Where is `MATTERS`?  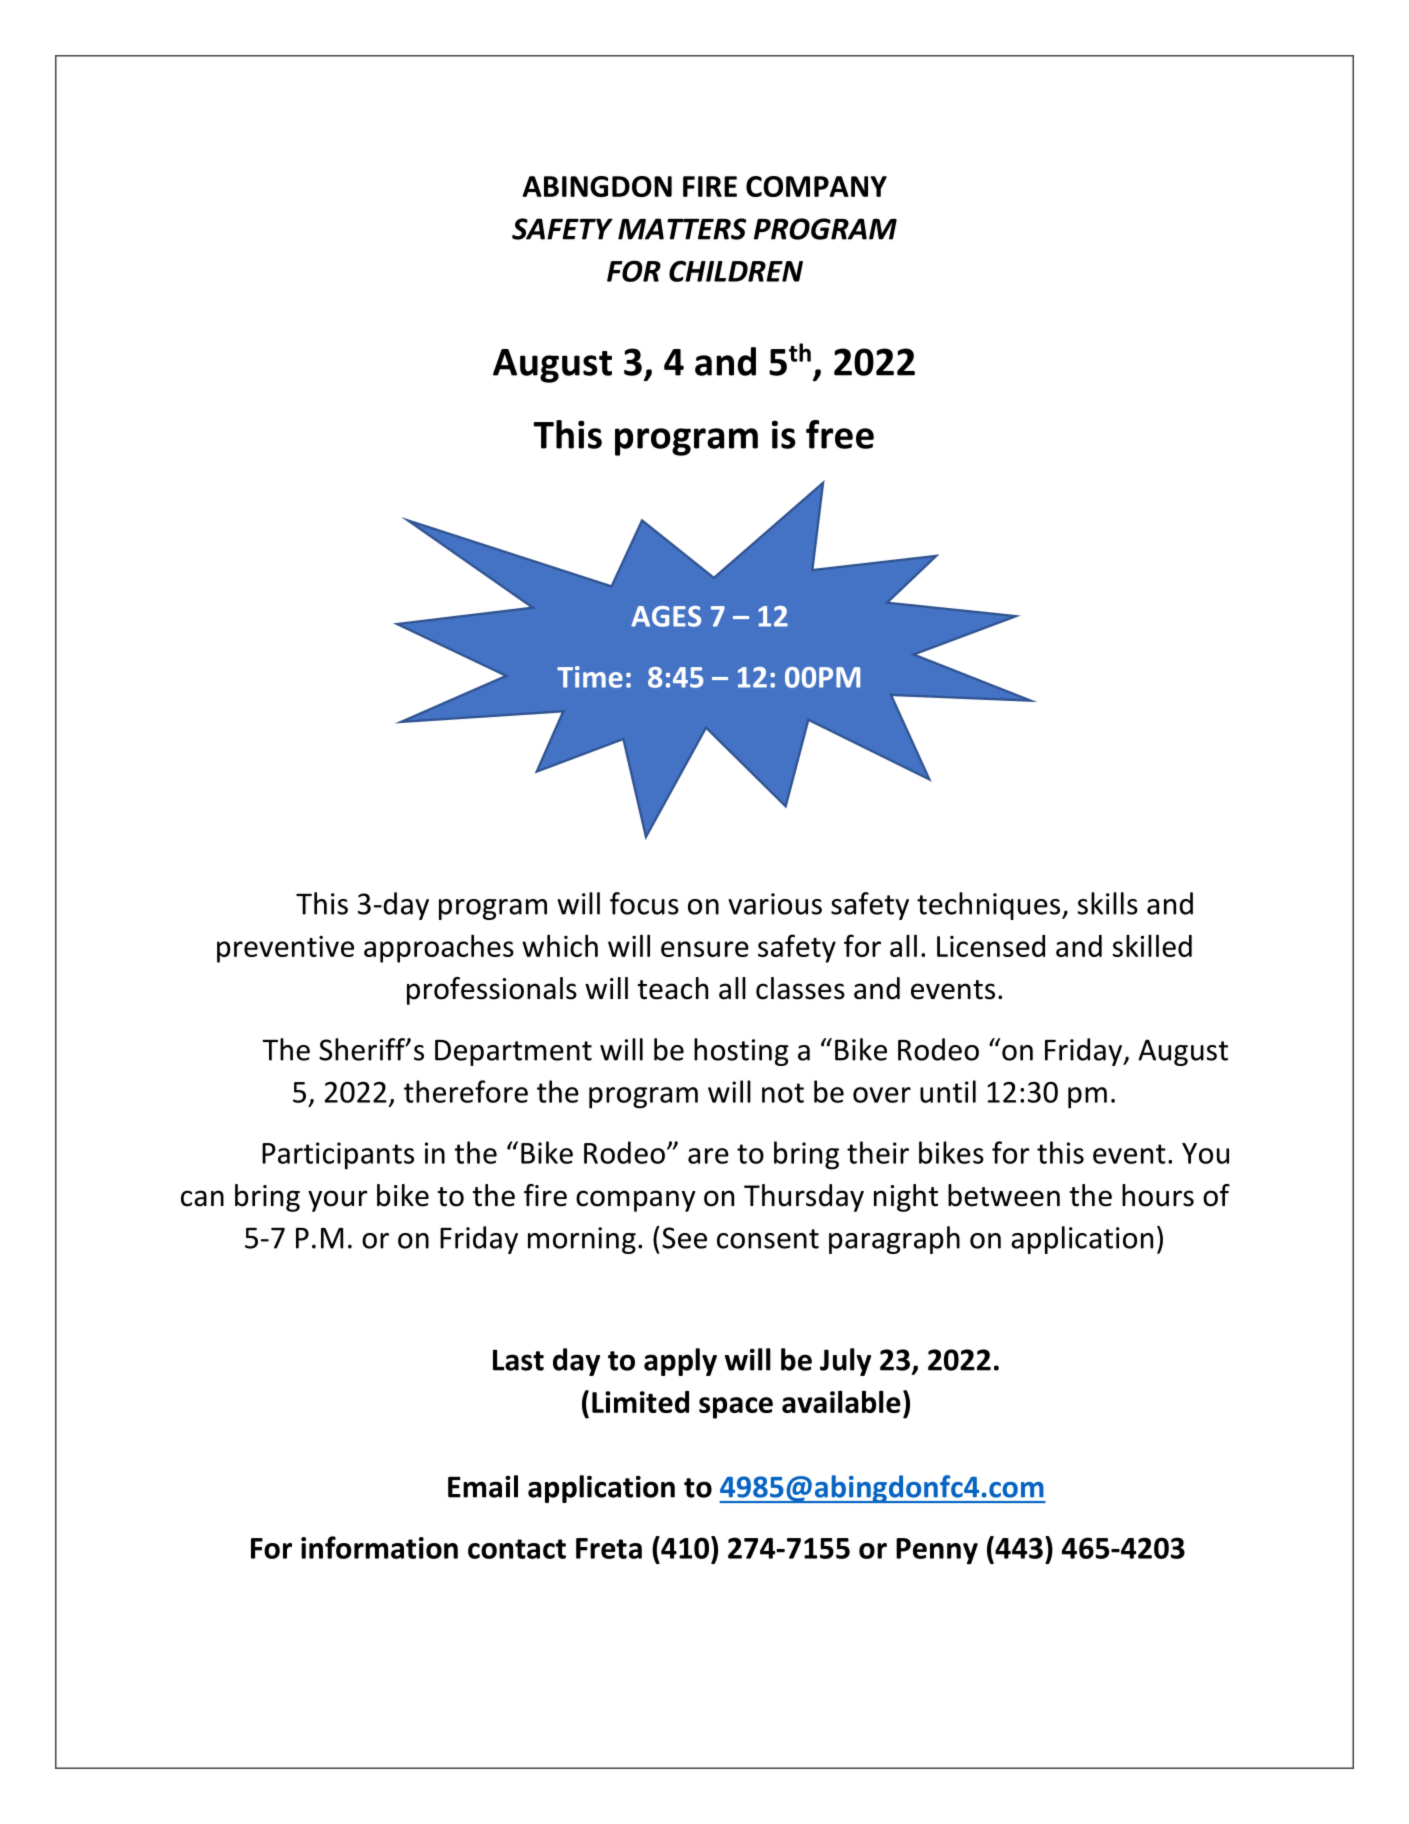
MATTERS is located at coordinates (682, 229).
